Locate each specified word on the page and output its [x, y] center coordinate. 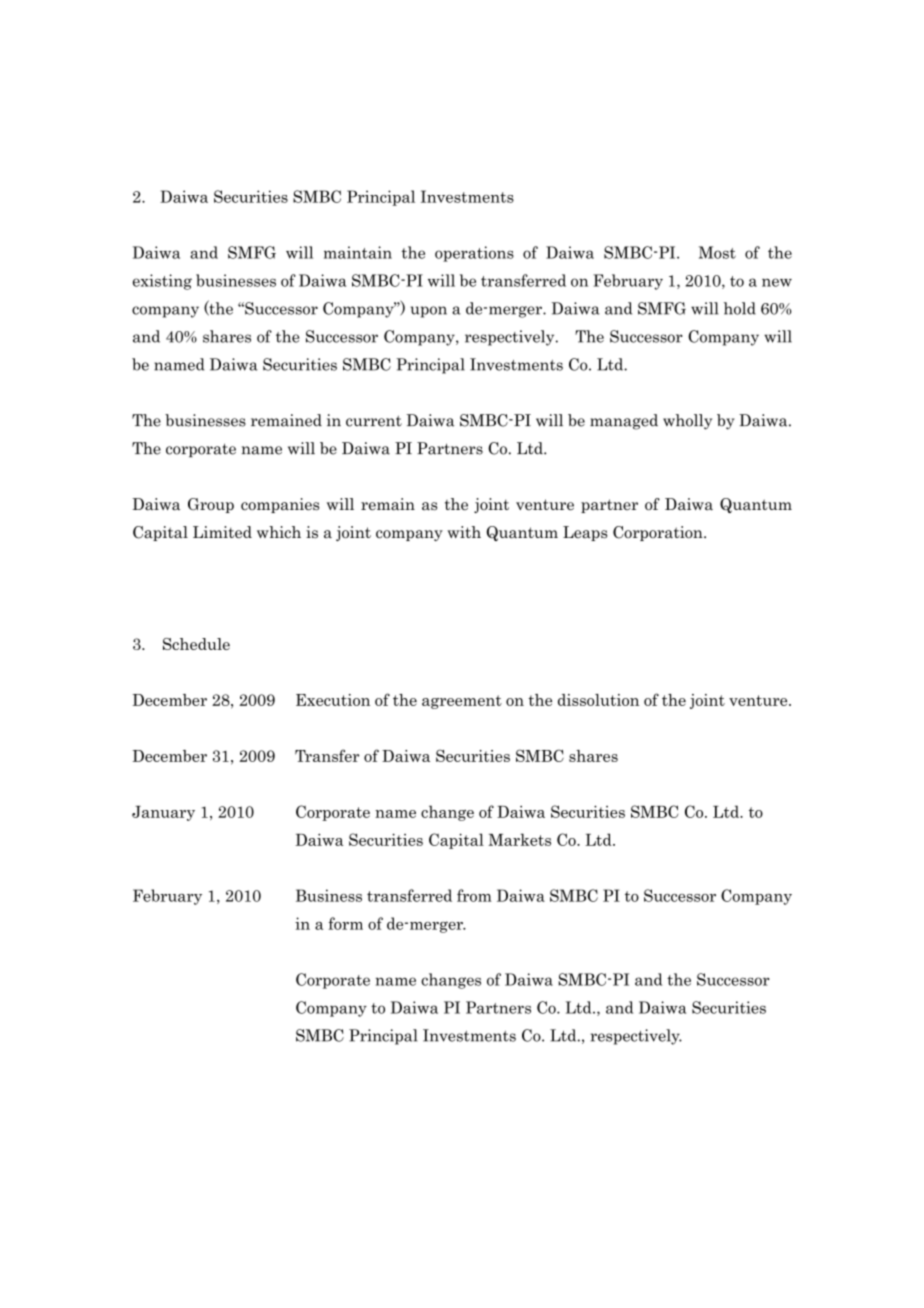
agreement [462, 702]
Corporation [659, 533]
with [464, 532]
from [474, 895]
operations [474, 254]
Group [211, 505]
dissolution [598, 700]
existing [162, 282]
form [345, 923]
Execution [333, 700]
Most [717, 252]
